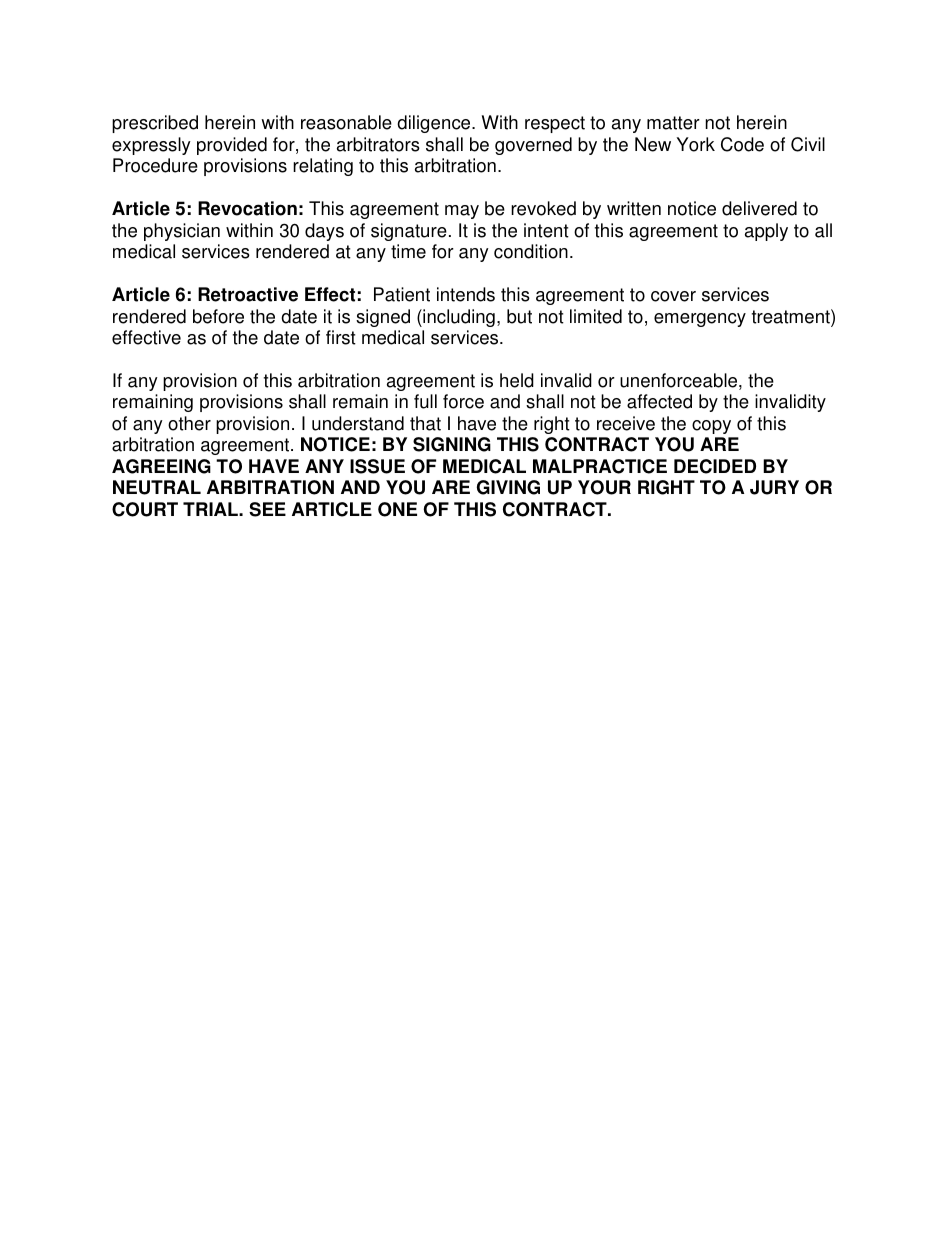 This screenshot has height=1233, width=952. Describe the element at coordinates (700, 320) in the screenshot. I see `emergency` at that location.
